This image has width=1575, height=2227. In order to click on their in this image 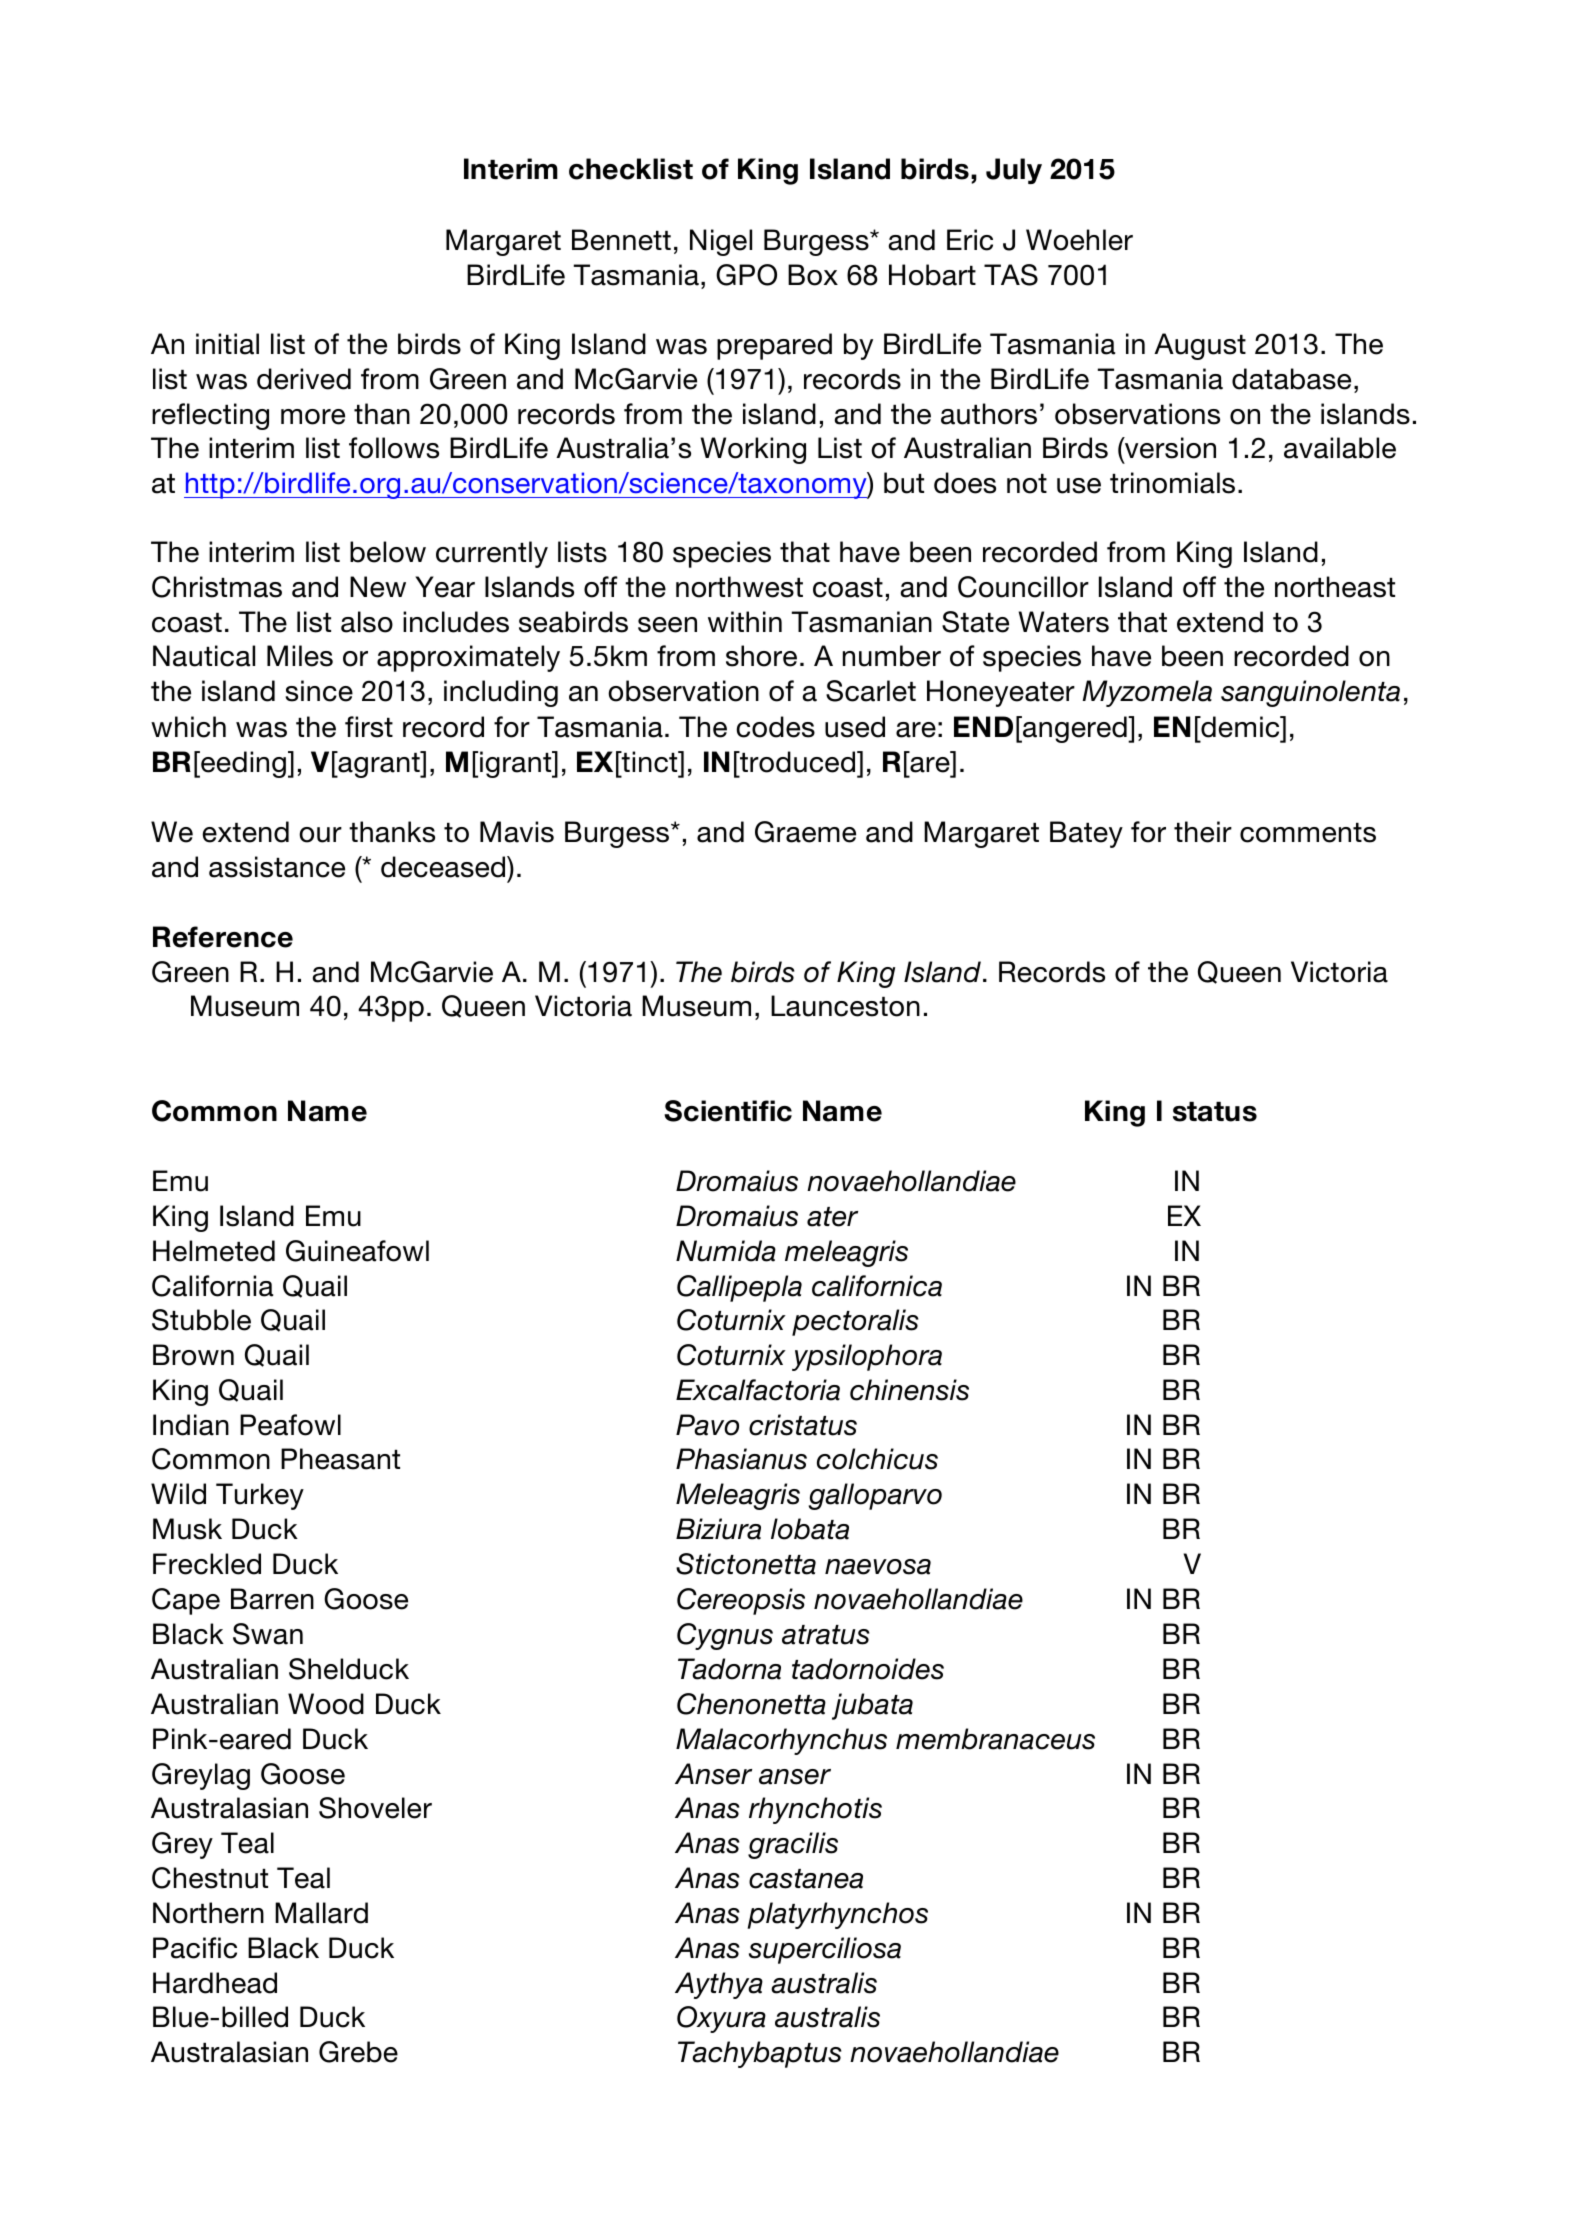, I will do `click(1203, 832)`.
